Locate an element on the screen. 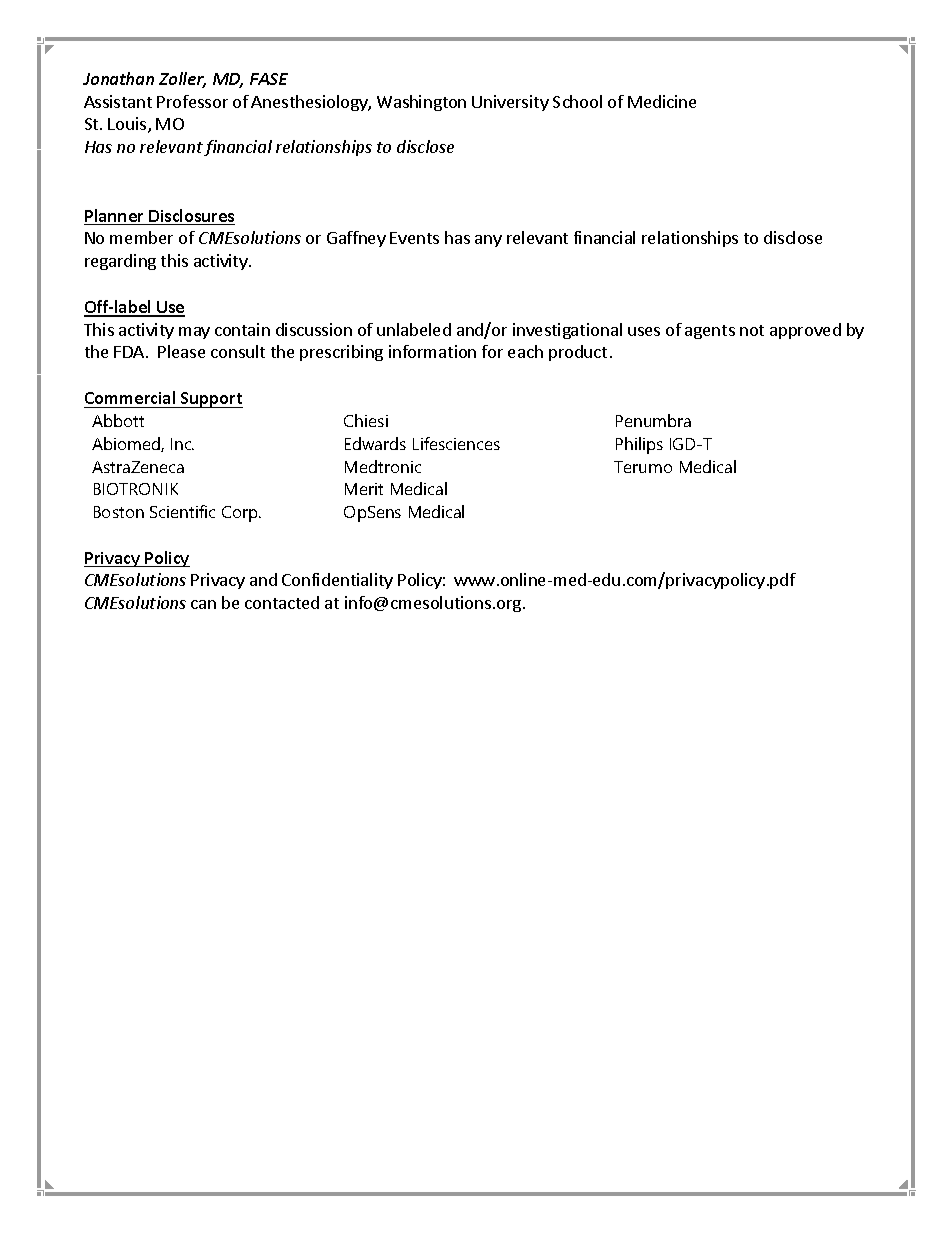 The height and width of the screenshot is (1233, 952). regarding is located at coordinates (120, 262).
